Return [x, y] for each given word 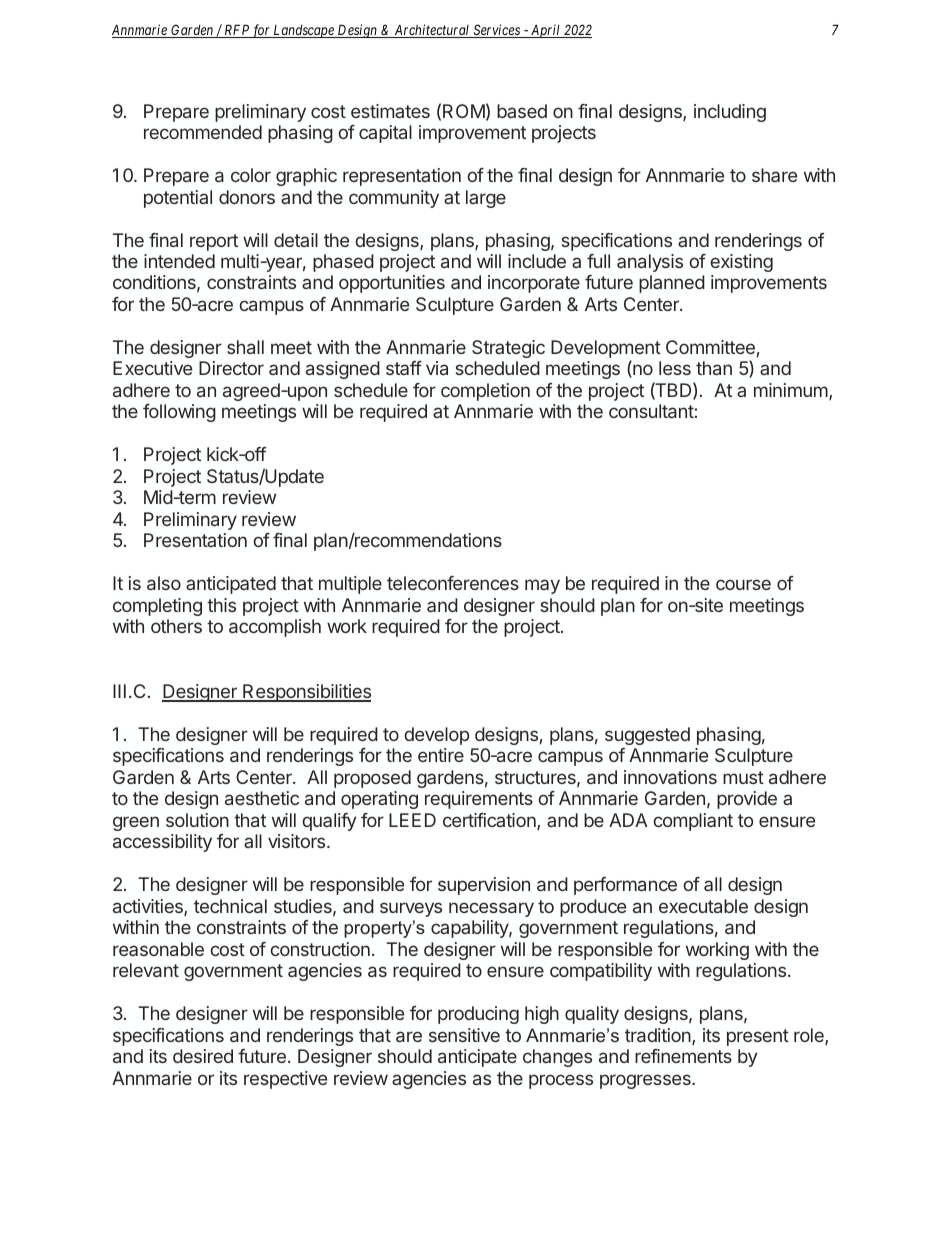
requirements [479, 800]
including [730, 113]
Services [496, 31]
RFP [236, 31]
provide [747, 800]
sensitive [464, 1035]
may [542, 586]
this [221, 605]
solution [197, 820]
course [743, 584]
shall [245, 347]
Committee [710, 347]
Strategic [508, 349]
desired [203, 1056]
